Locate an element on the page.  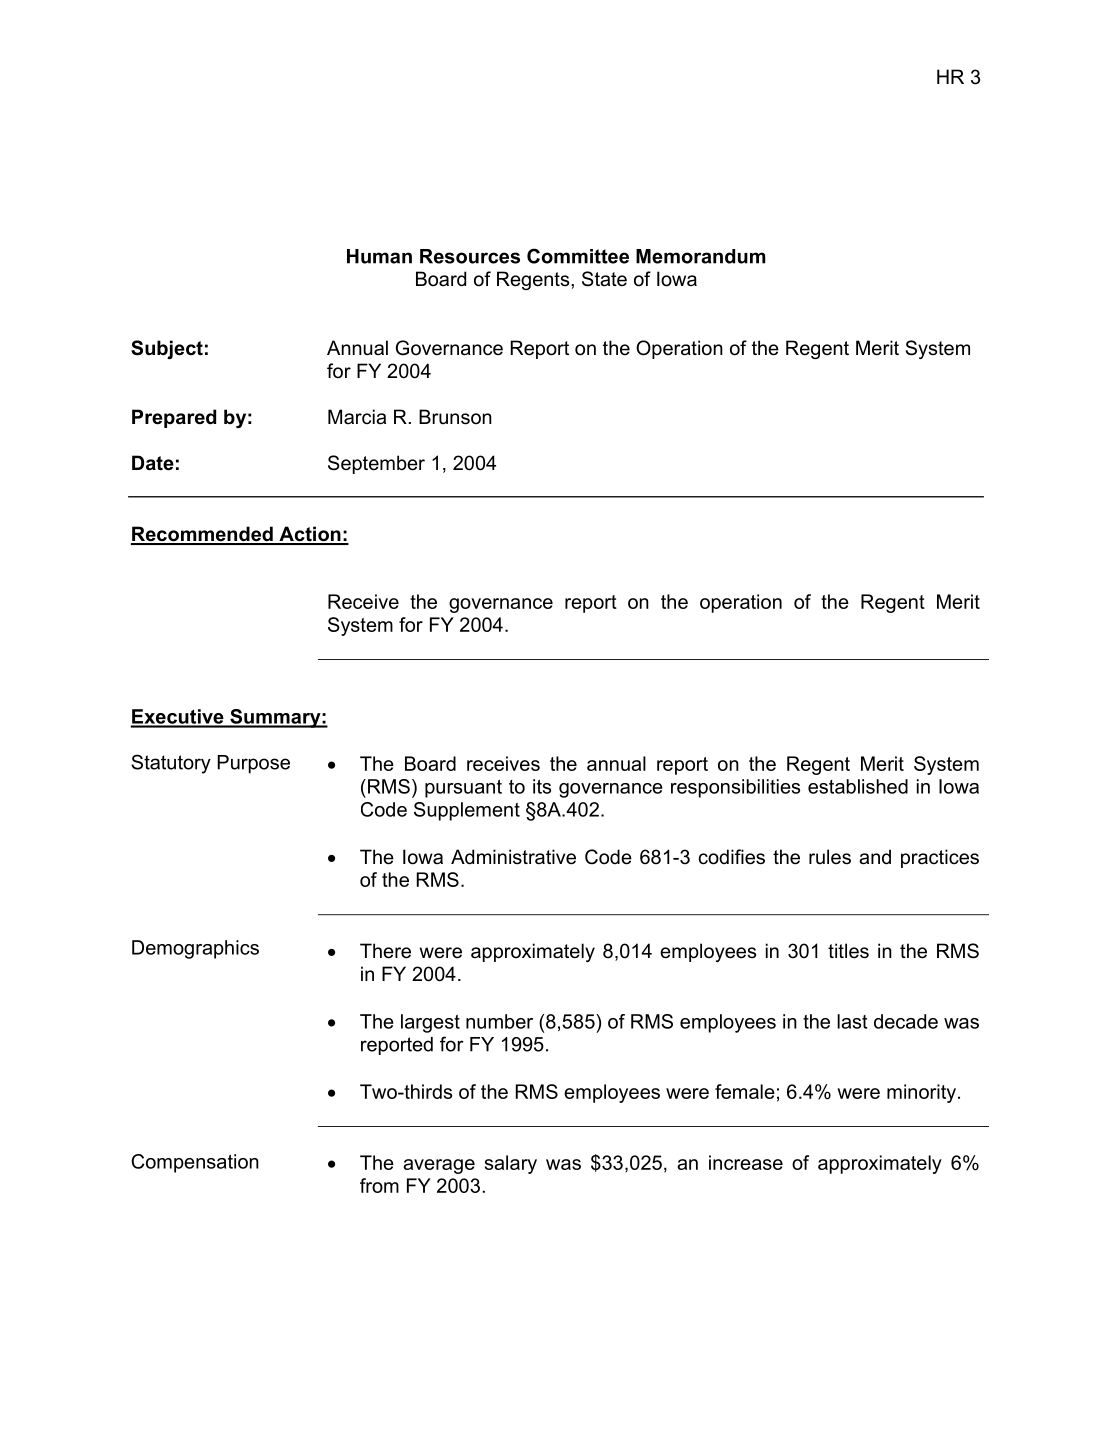
Committee is located at coordinates (578, 256).
